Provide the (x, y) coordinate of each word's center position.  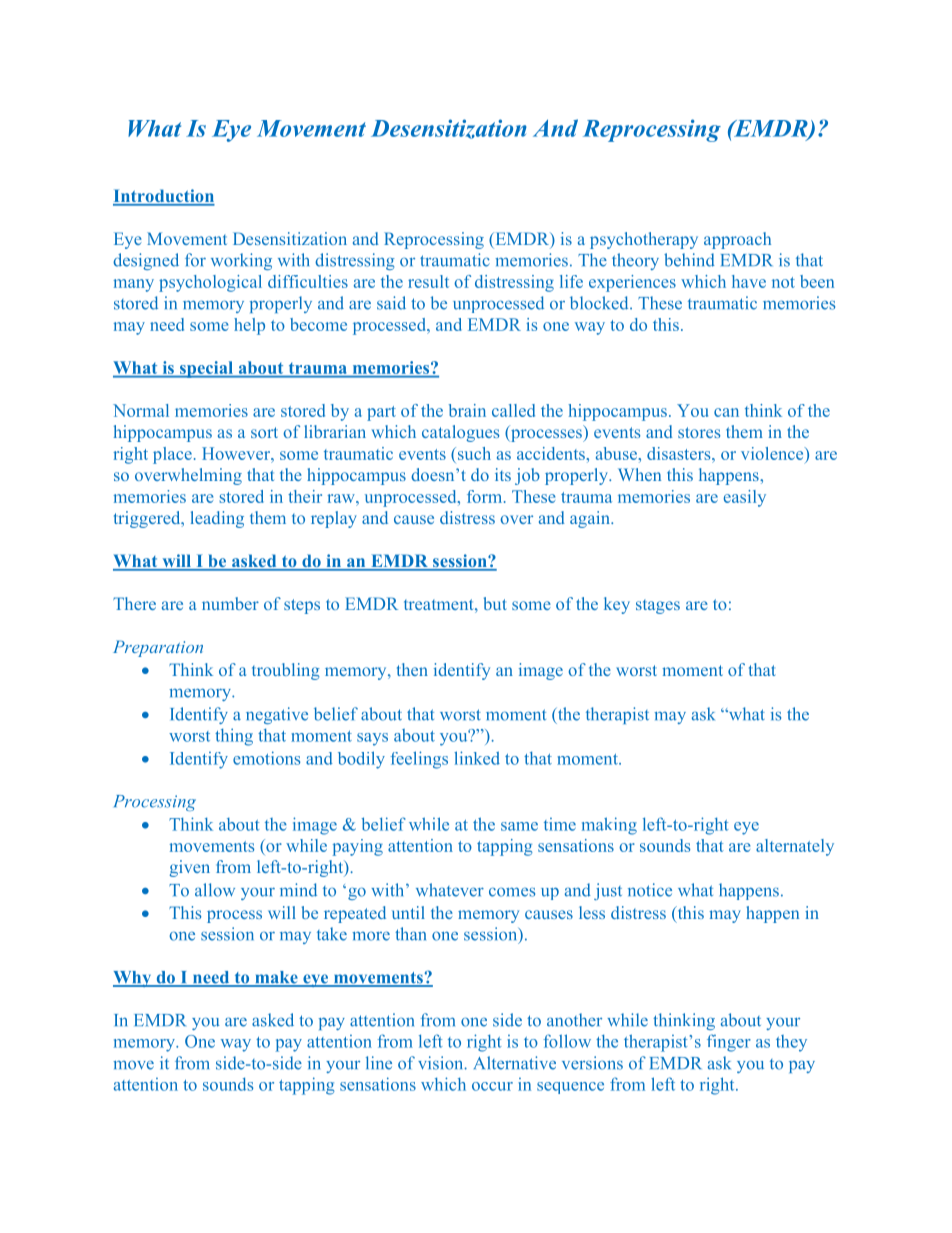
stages (658, 607)
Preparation (158, 648)
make (276, 978)
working (241, 261)
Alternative (515, 1063)
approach (737, 240)
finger (729, 1043)
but (495, 603)
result (428, 281)
